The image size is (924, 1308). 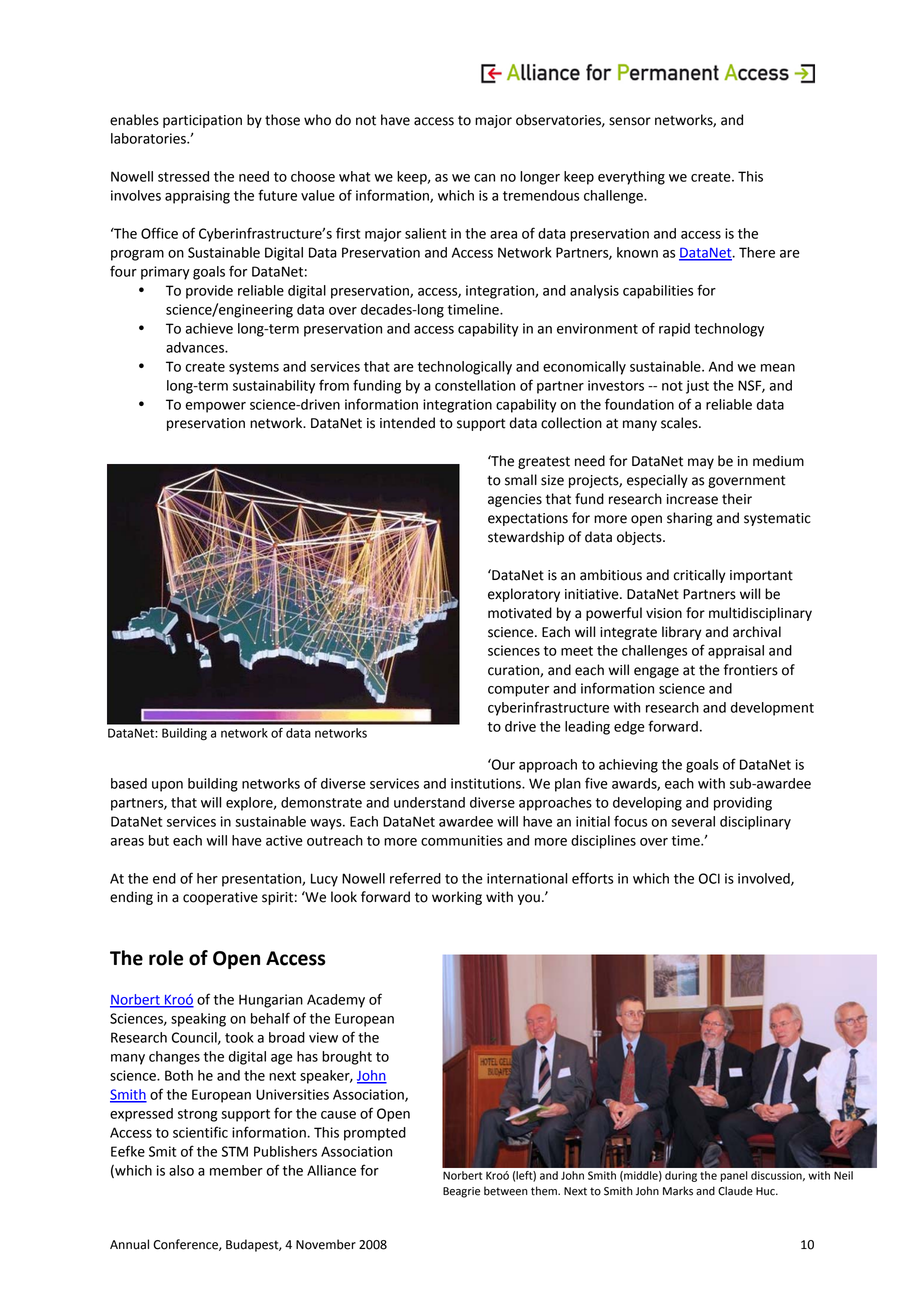 I want to click on agencies, so click(x=515, y=500).
